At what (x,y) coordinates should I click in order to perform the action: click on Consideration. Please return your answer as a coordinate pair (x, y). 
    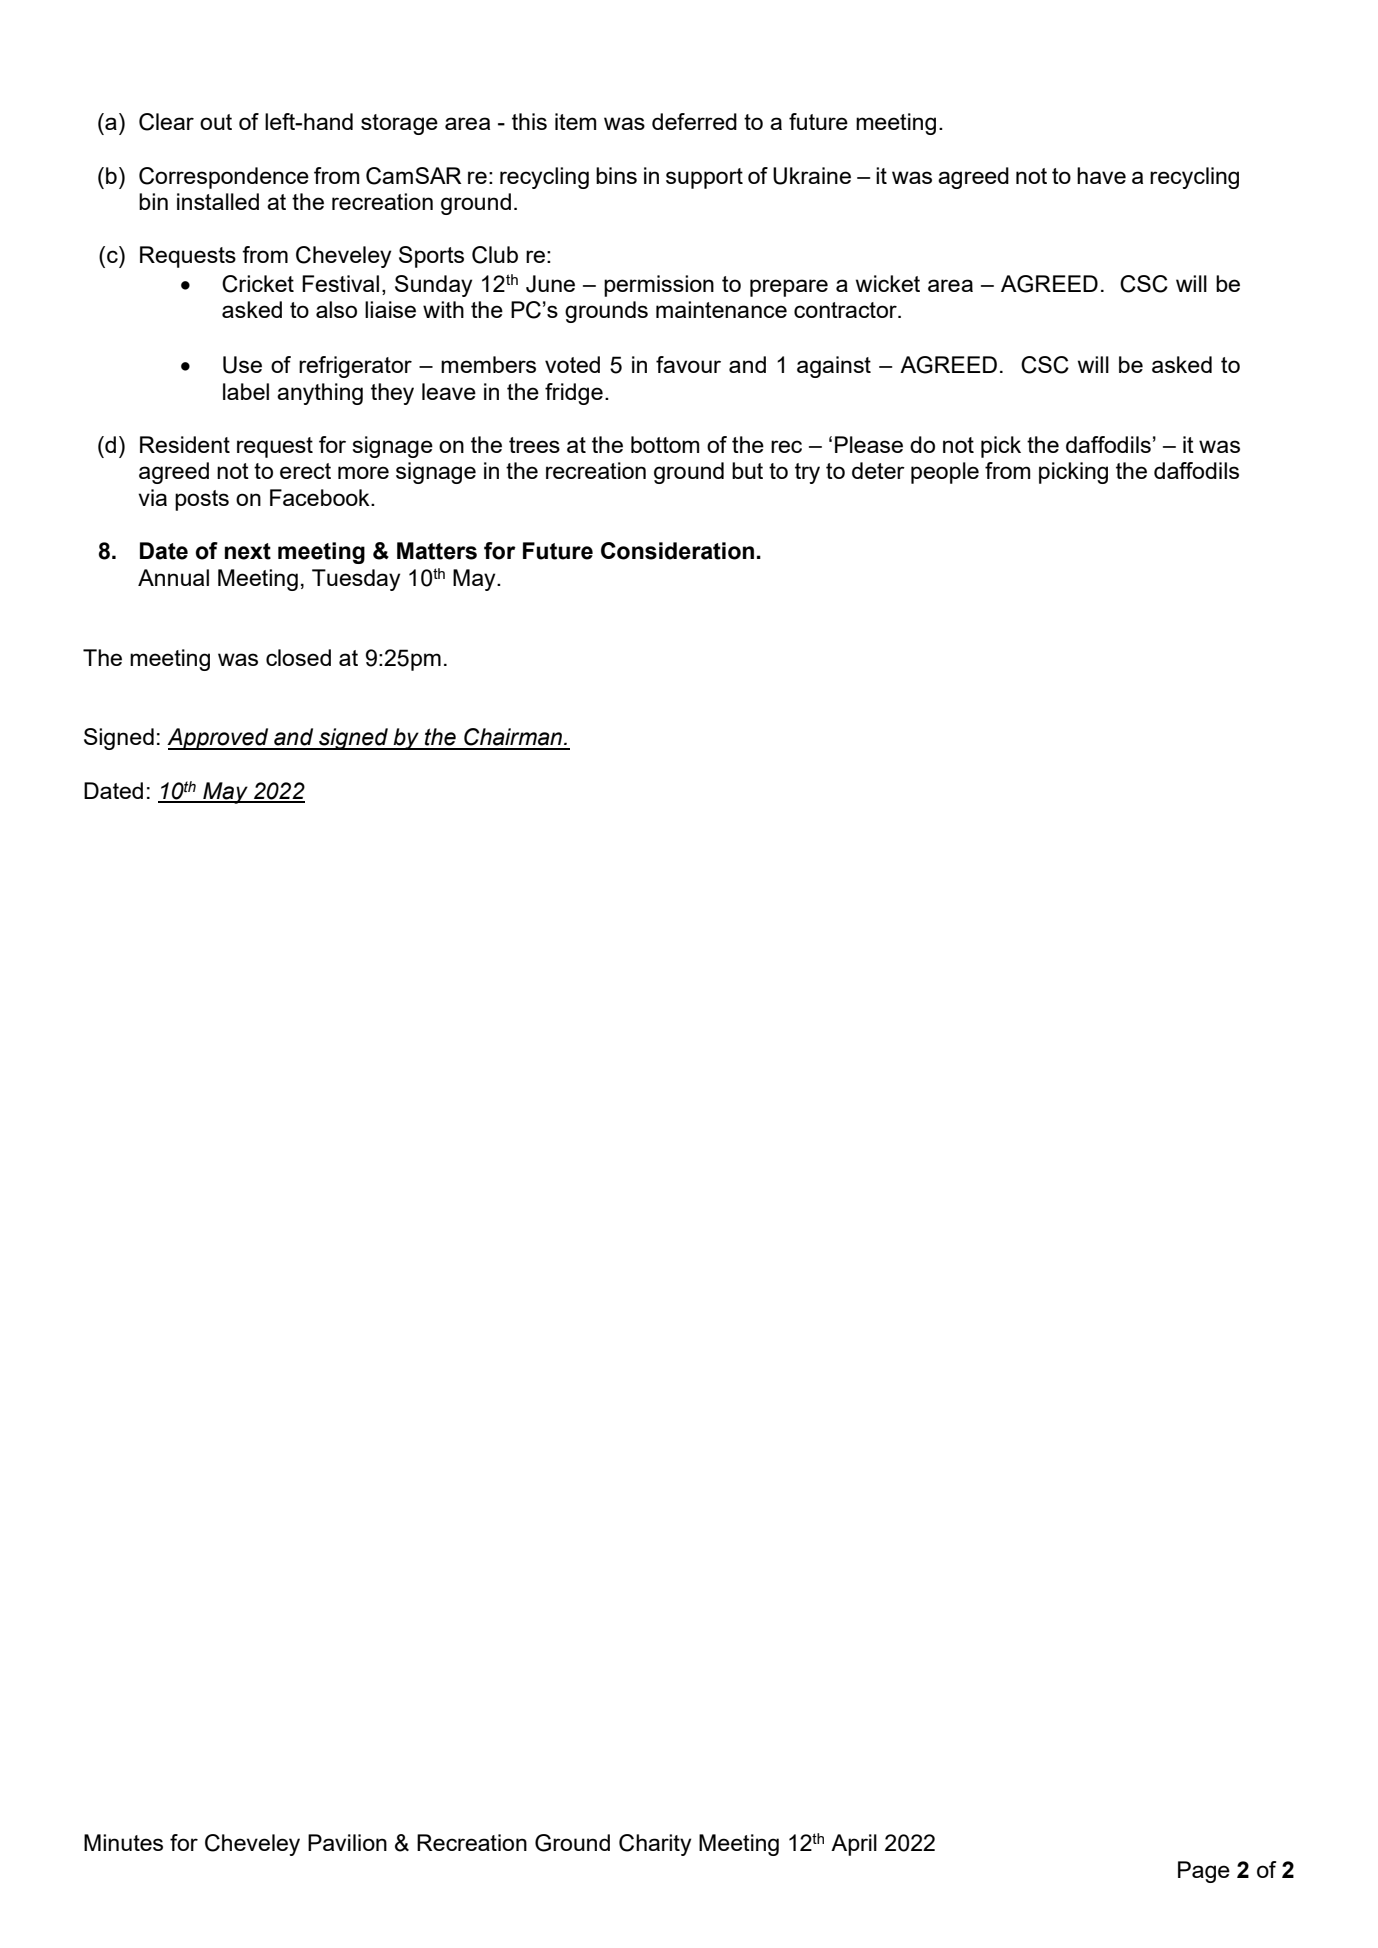
    Looking at the image, I should click on (677, 551).
